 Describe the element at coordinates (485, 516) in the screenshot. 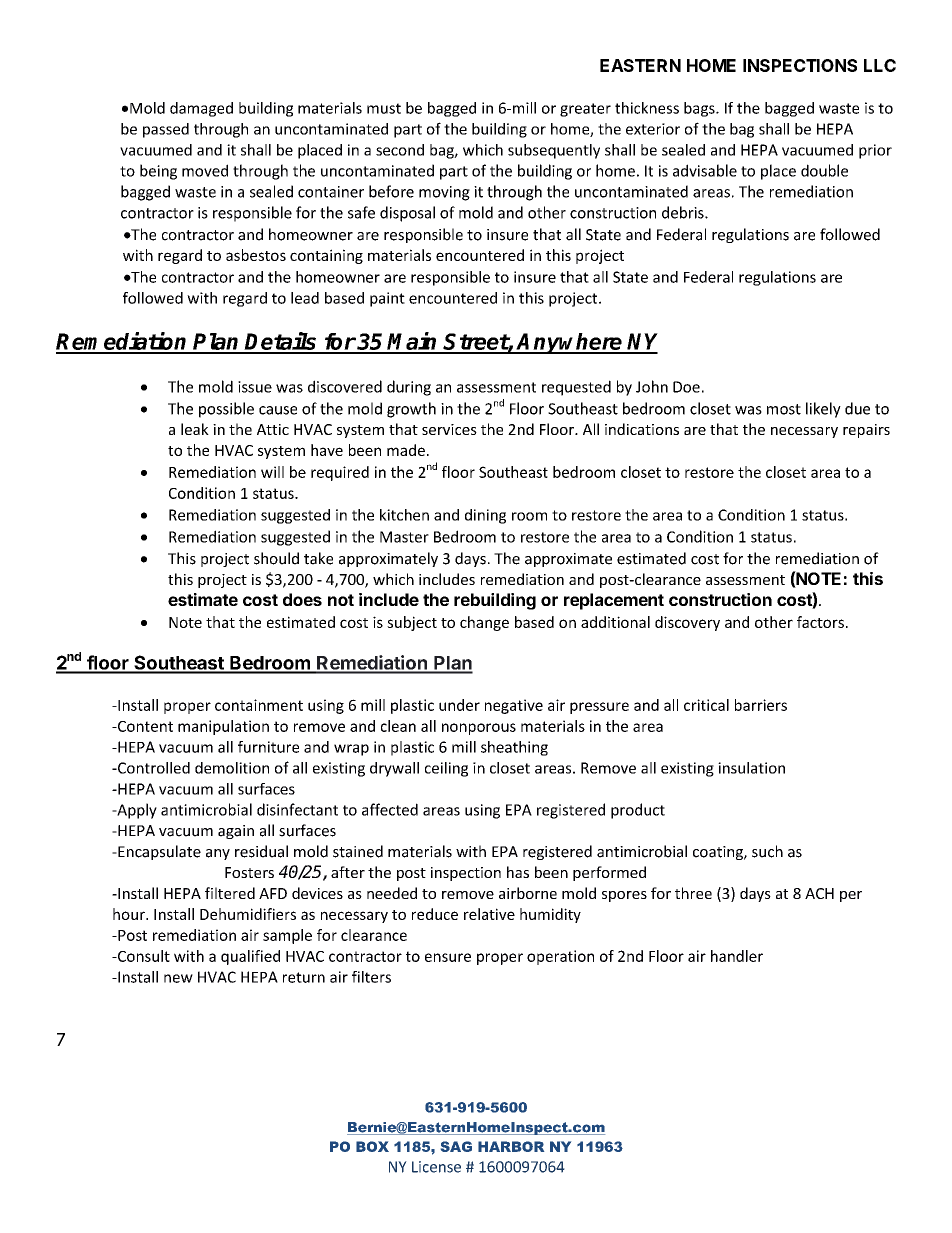

I see `dining` at that location.
